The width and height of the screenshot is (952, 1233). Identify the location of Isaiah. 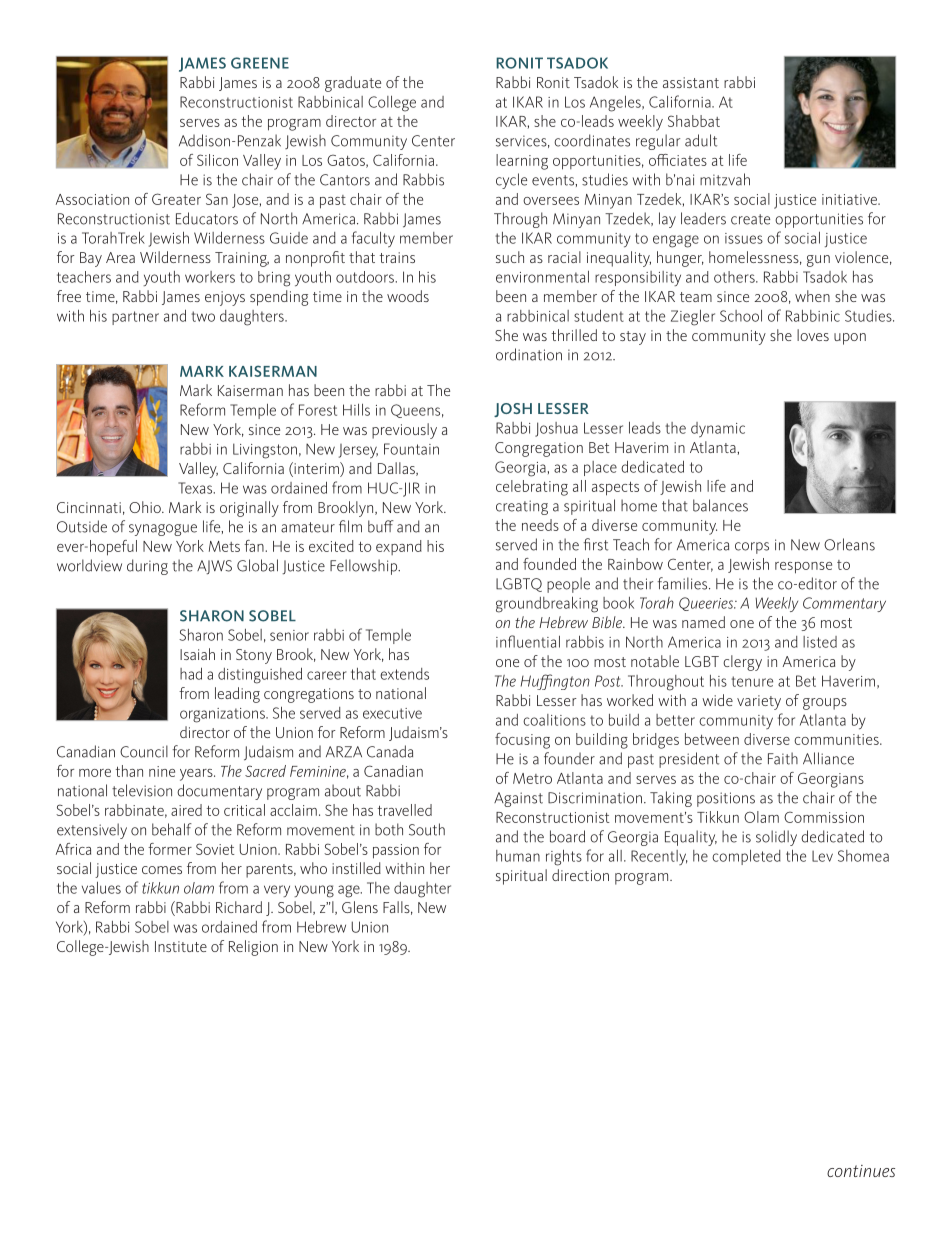
(197, 654).
